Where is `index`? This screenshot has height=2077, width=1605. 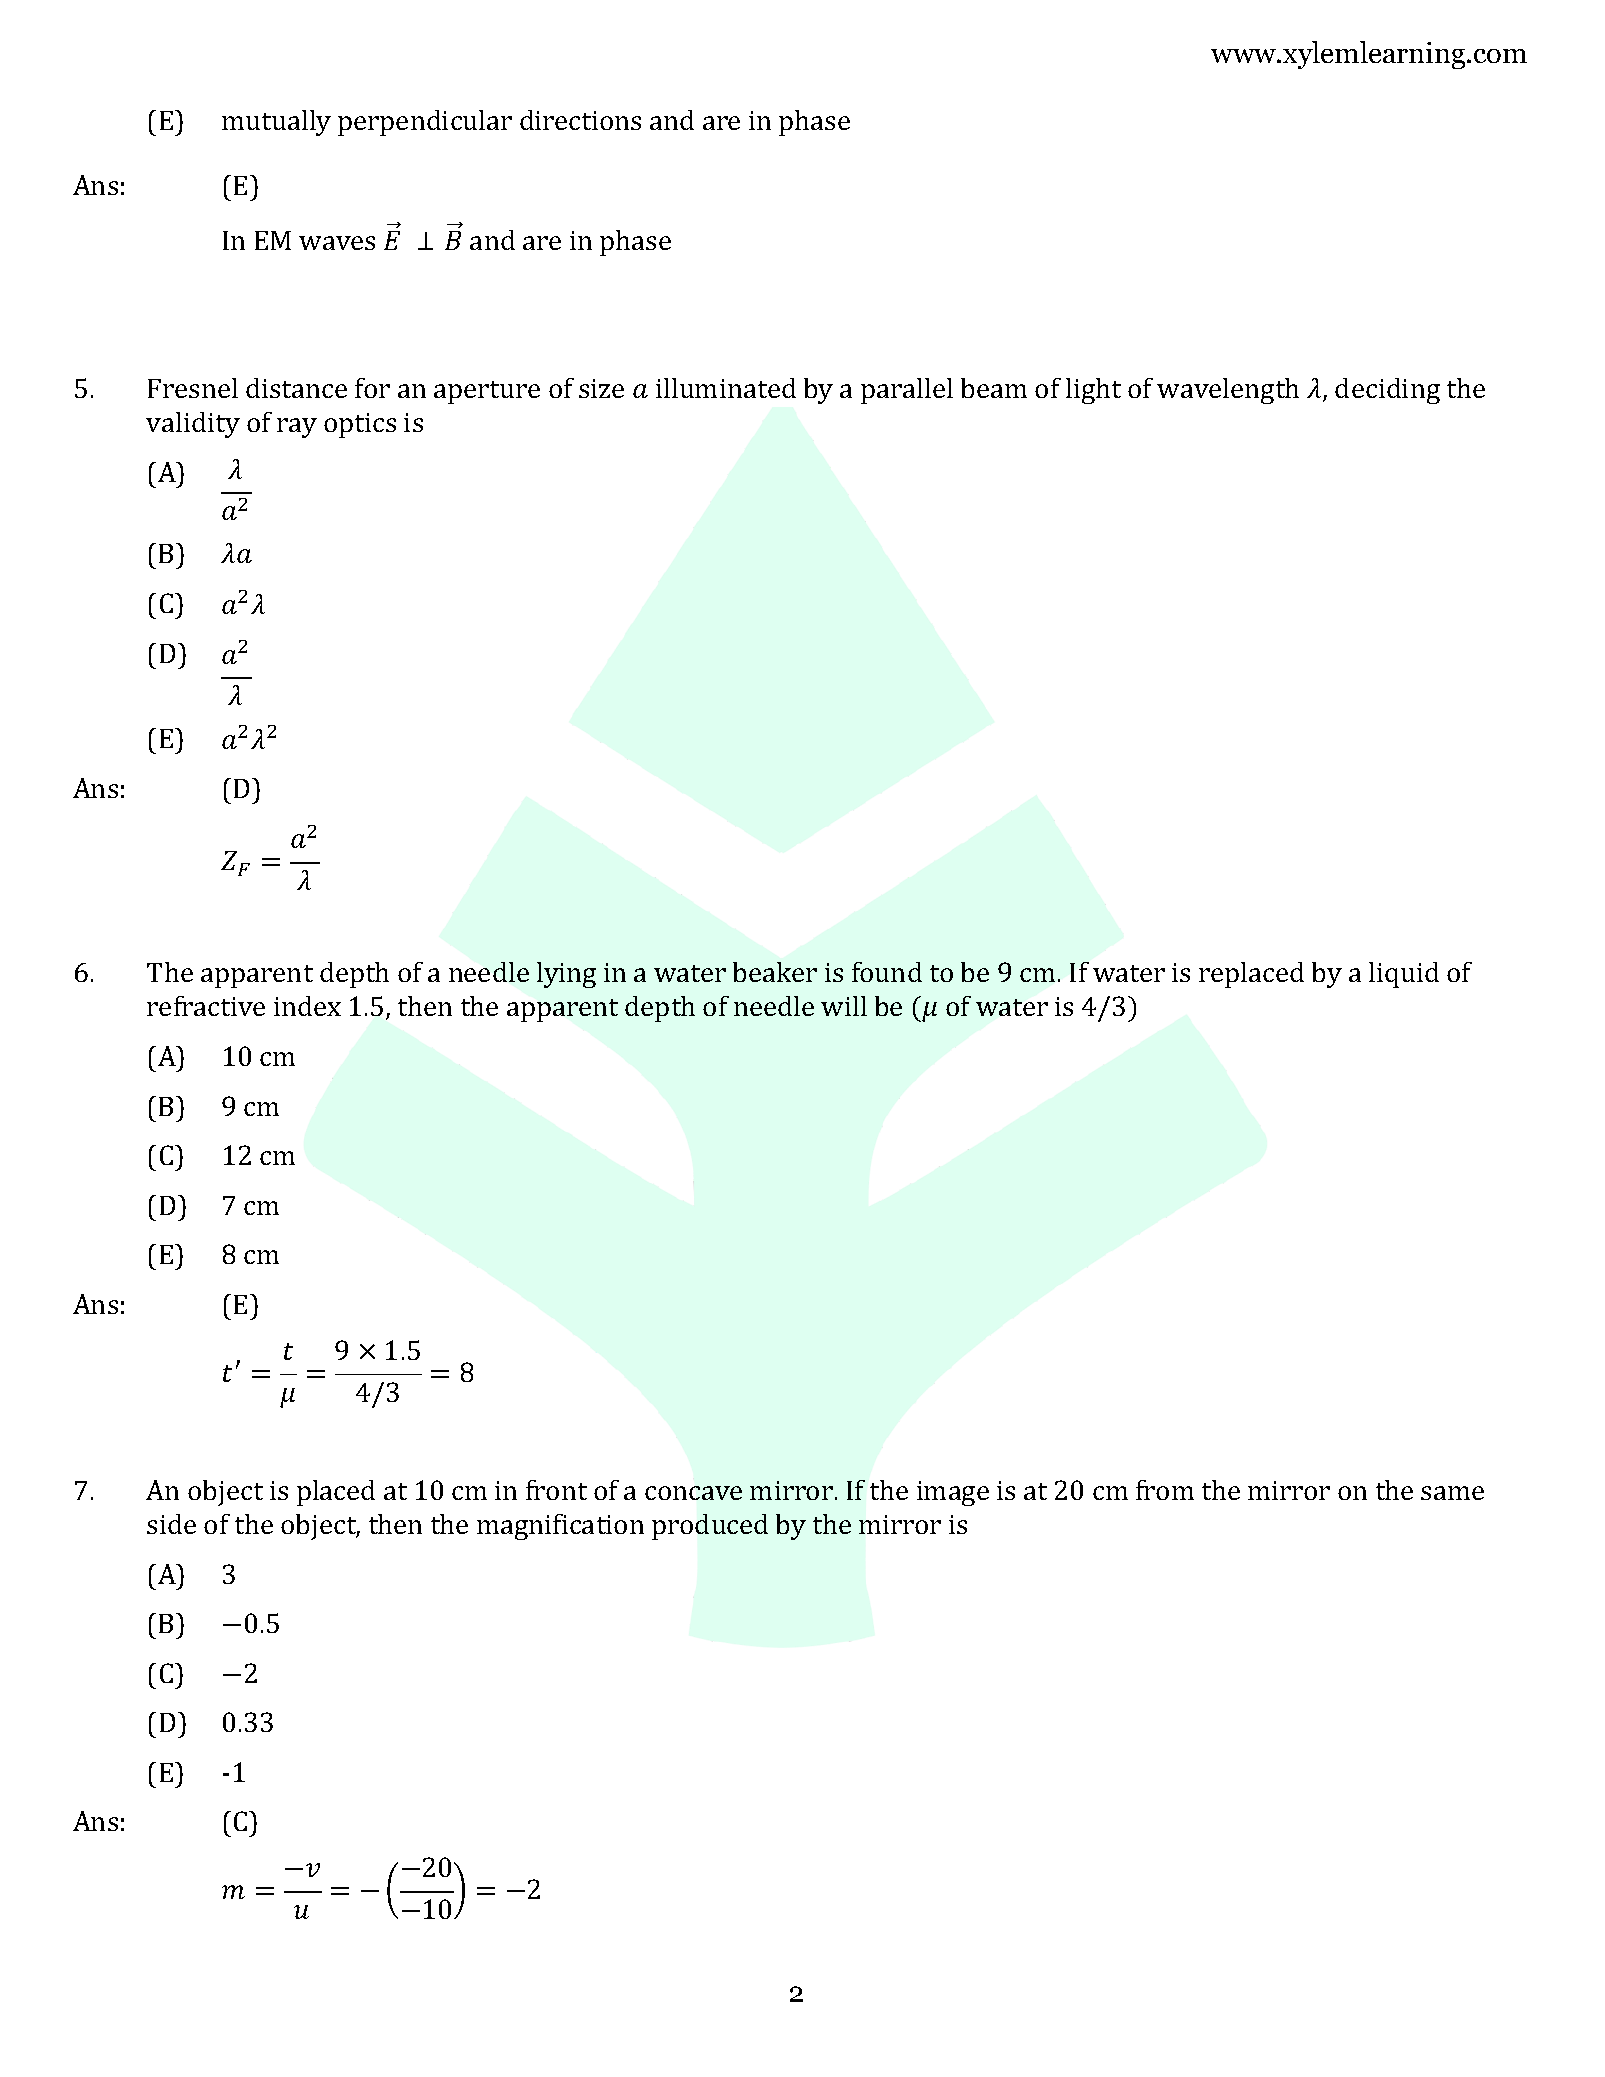
index is located at coordinates (307, 1006).
